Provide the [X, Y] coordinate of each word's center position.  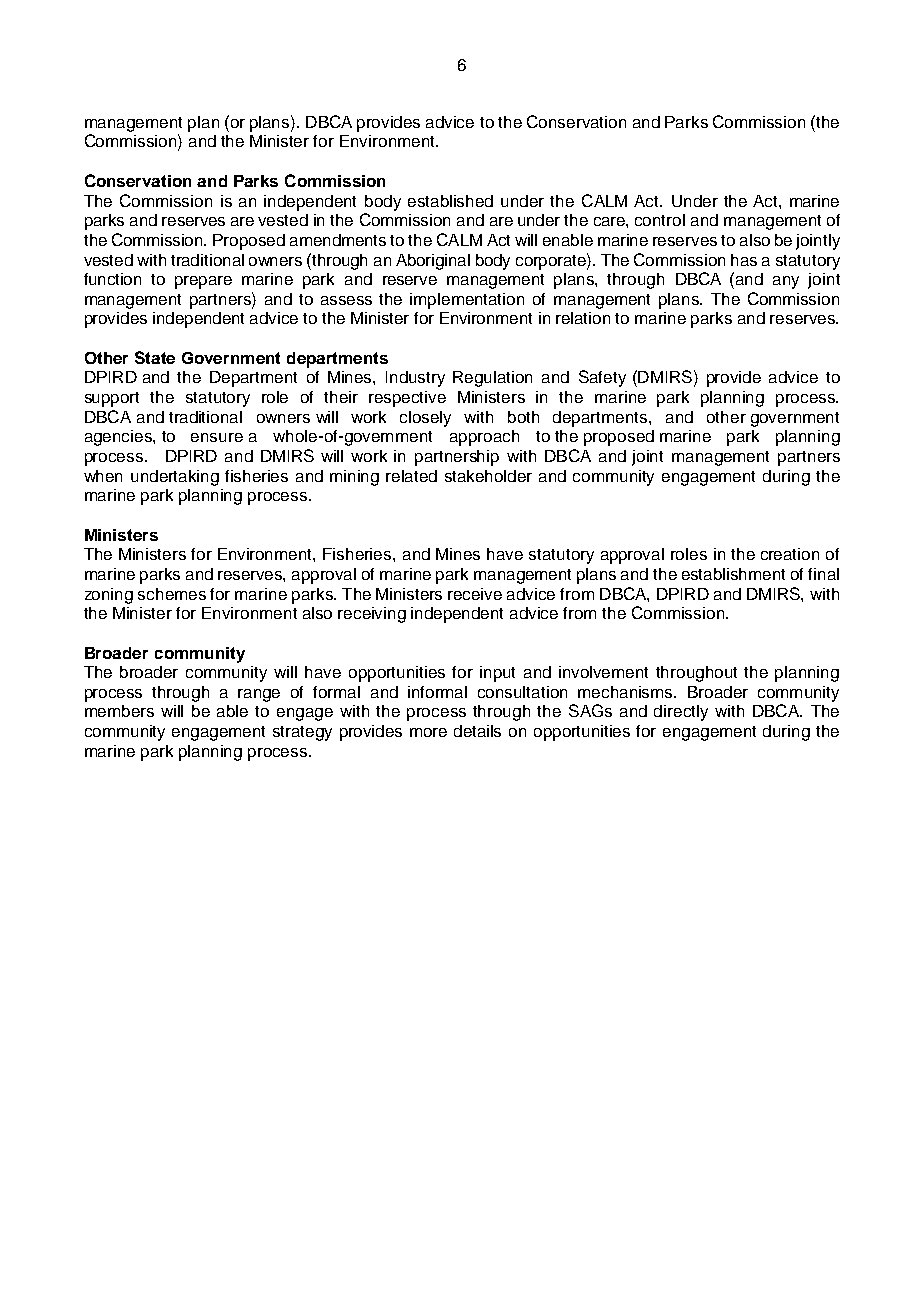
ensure [217, 437]
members [119, 711]
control [660, 220]
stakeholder [488, 476]
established [450, 201]
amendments [338, 240]
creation [790, 554]
